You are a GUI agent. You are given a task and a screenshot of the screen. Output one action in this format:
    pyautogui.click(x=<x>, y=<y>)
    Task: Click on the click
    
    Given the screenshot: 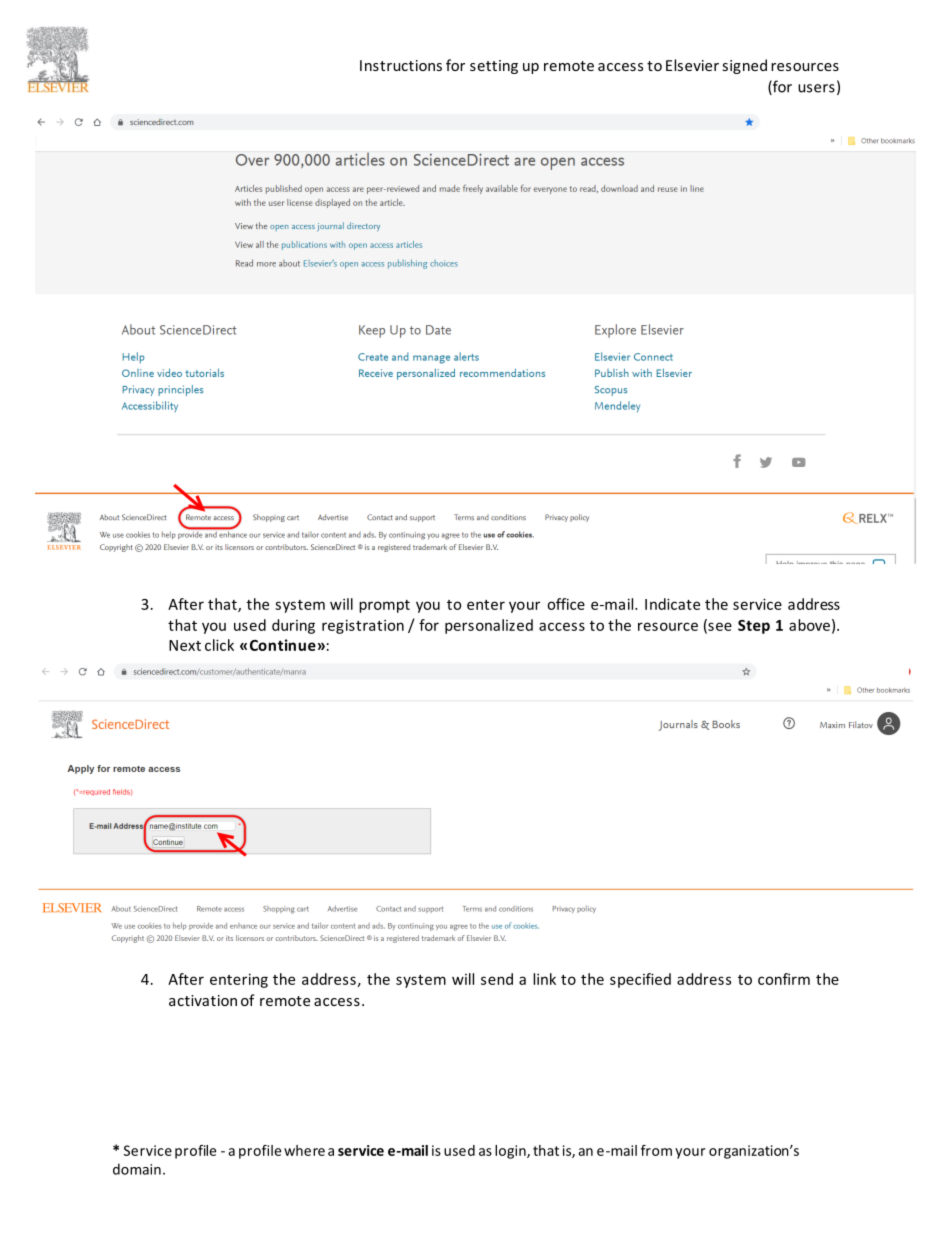 What is the action you would take?
    pyautogui.click(x=219, y=645)
